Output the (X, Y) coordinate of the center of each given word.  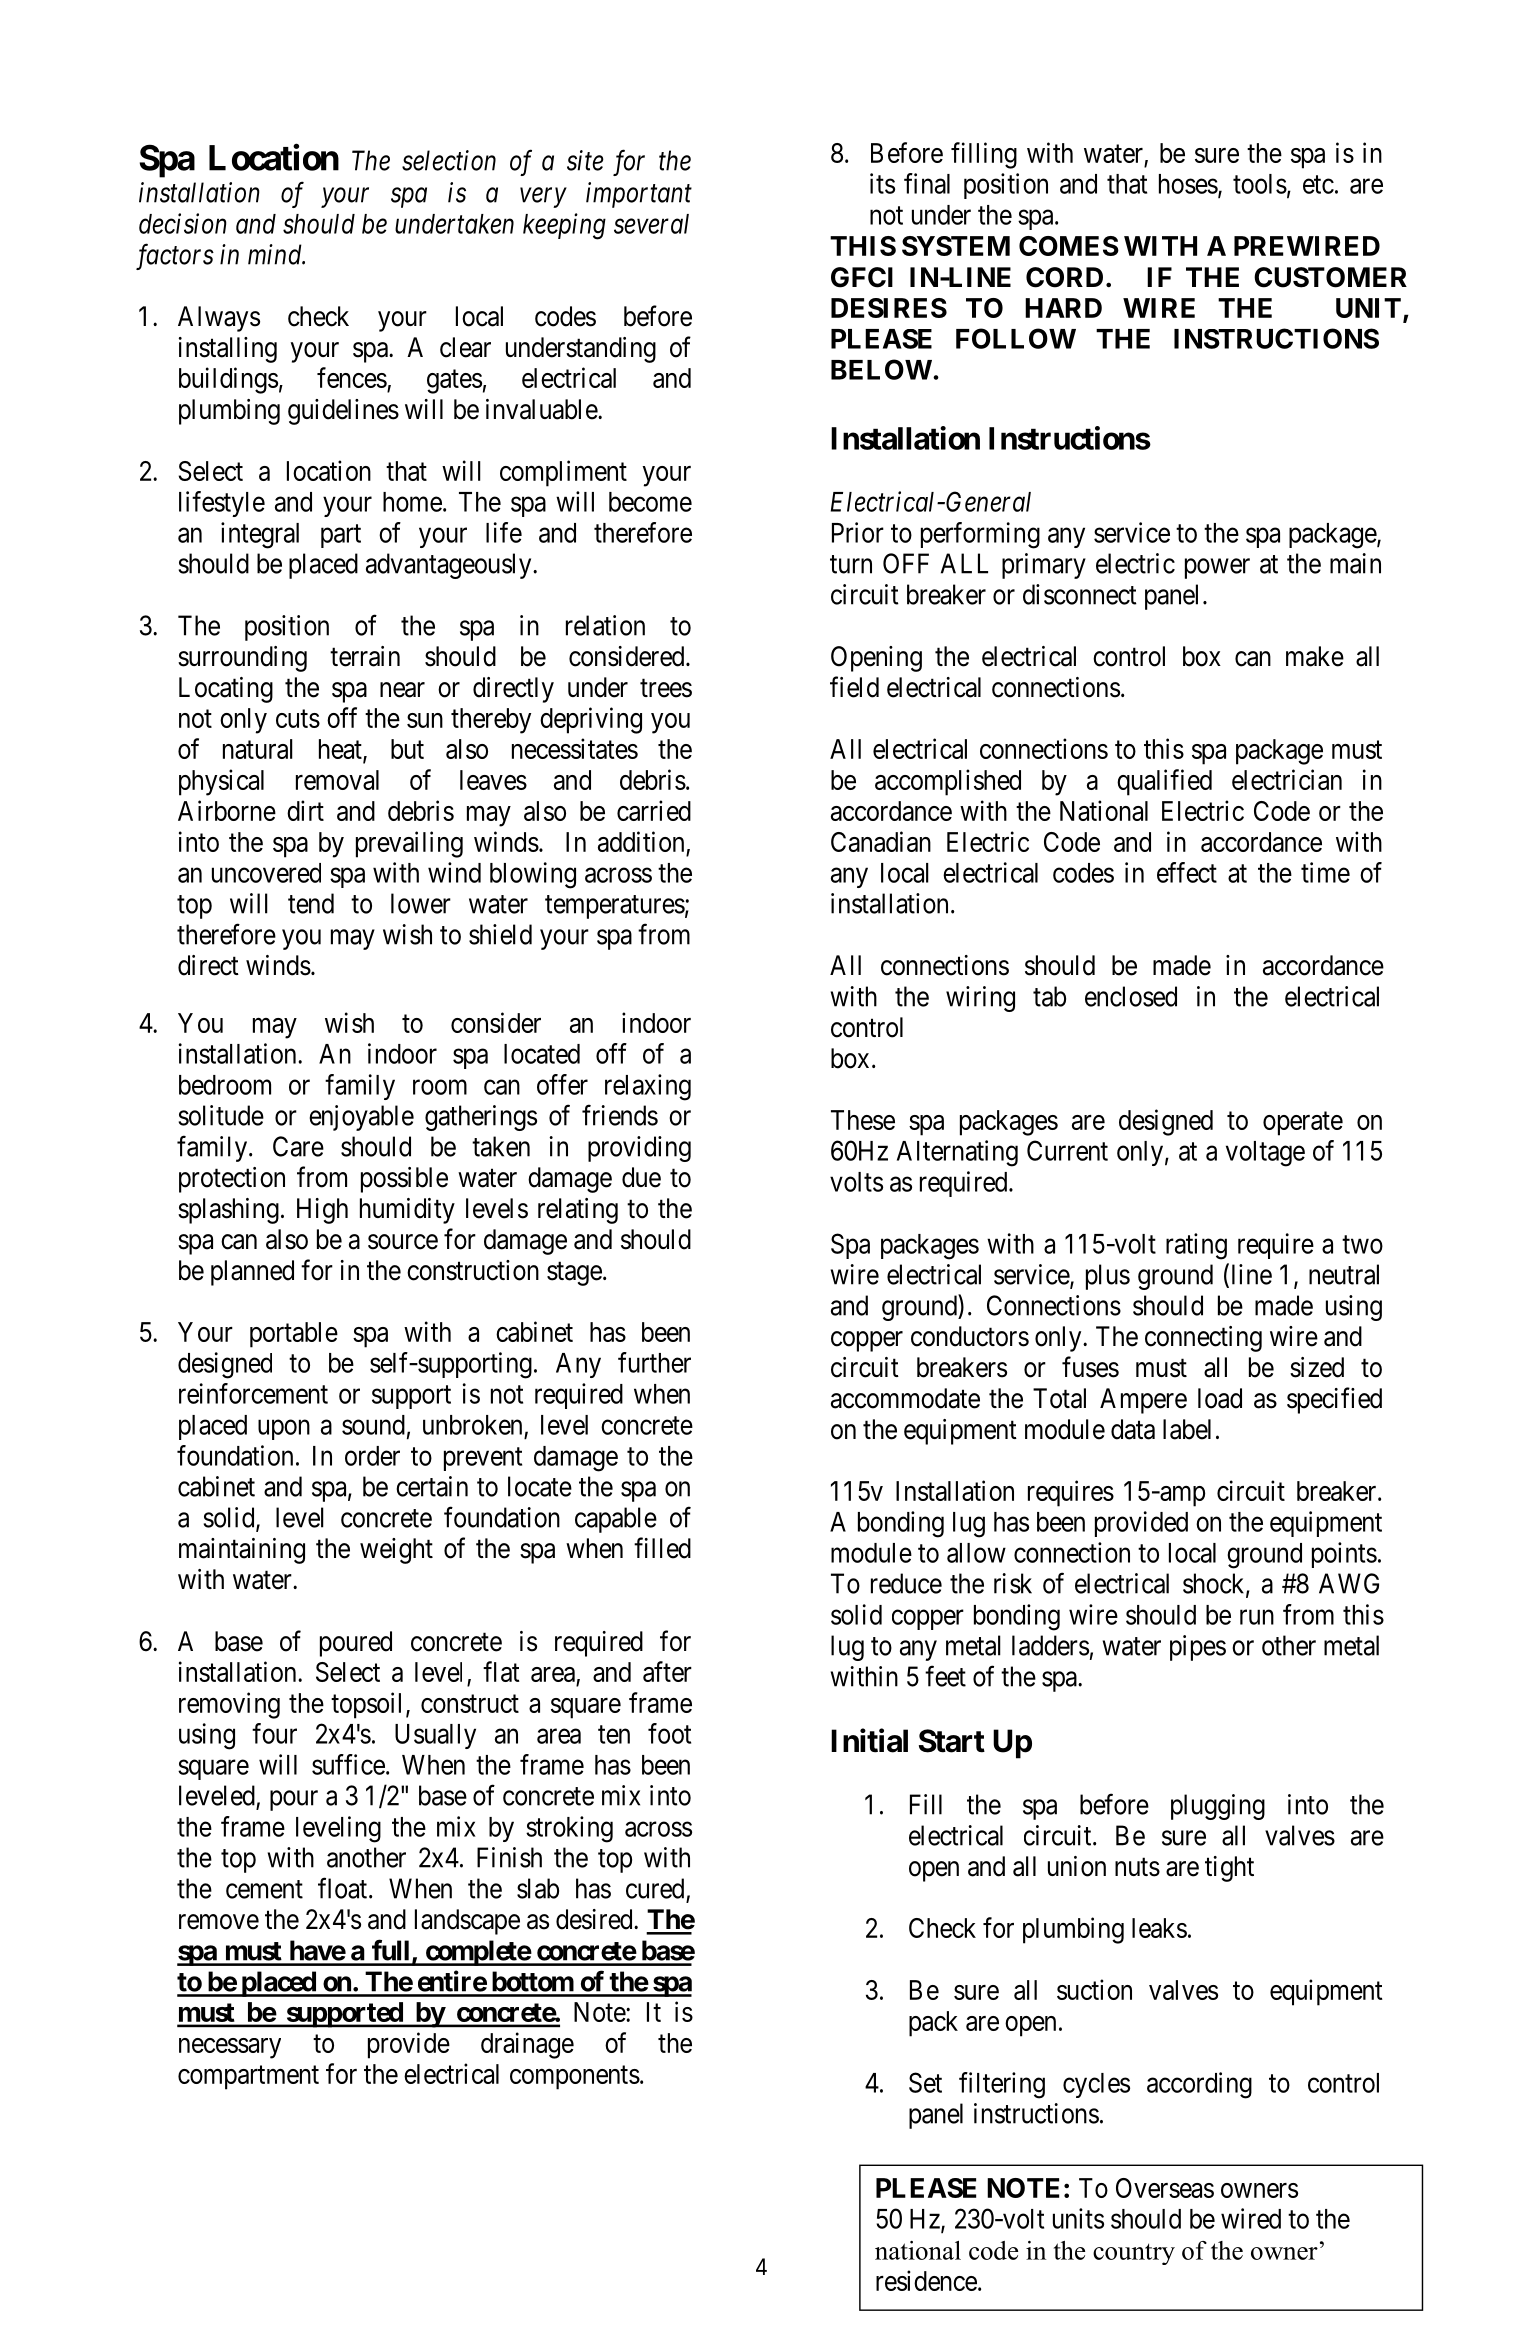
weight (396, 1551)
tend (311, 903)
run (1257, 1617)
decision (183, 223)
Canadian (881, 841)
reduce (906, 1583)
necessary (230, 2048)
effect (1187, 872)
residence (926, 2280)
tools (1260, 184)
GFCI (862, 277)
